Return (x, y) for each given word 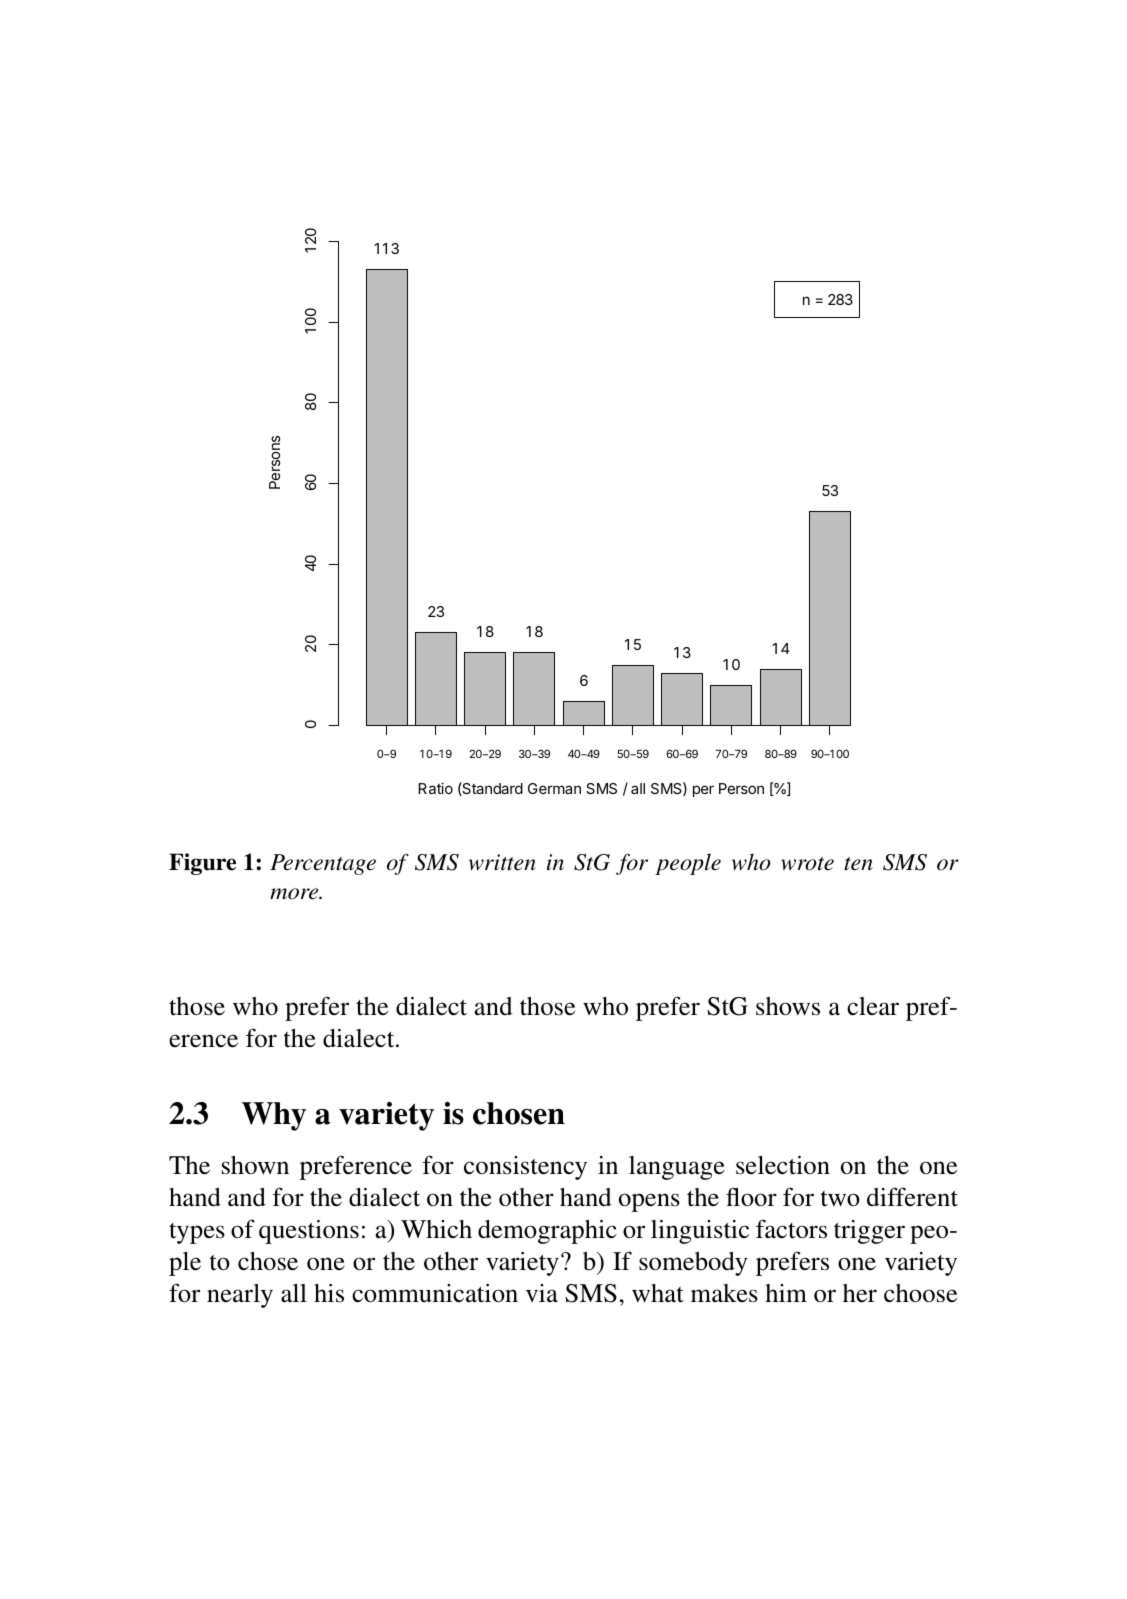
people (688, 864)
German (554, 788)
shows (788, 1006)
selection (783, 1165)
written (502, 862)
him (786, 1293)
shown (255, 1165)
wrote (807, 864)
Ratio (436, 788)
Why (274, 1116)
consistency (525, 1168)
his (329, 1293)
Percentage (323, 864)
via (542, 1293)
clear (873, 1006)
